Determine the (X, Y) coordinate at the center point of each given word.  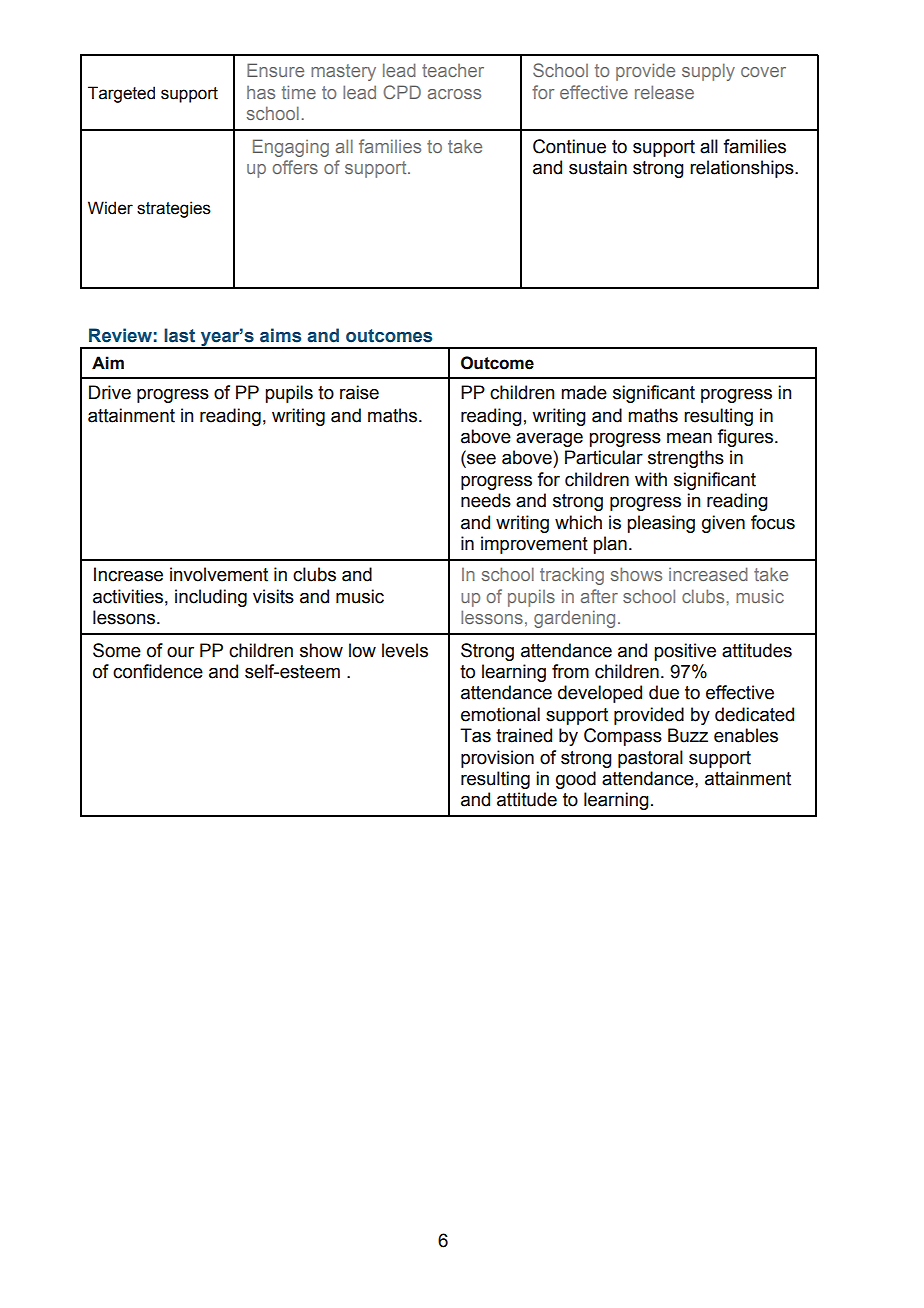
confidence (158, 671)
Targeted (121, 94)
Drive (110, 392)
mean (689, 438)
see (480, 458)
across (454, 94)
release (664, 92)
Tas (475, 735)
